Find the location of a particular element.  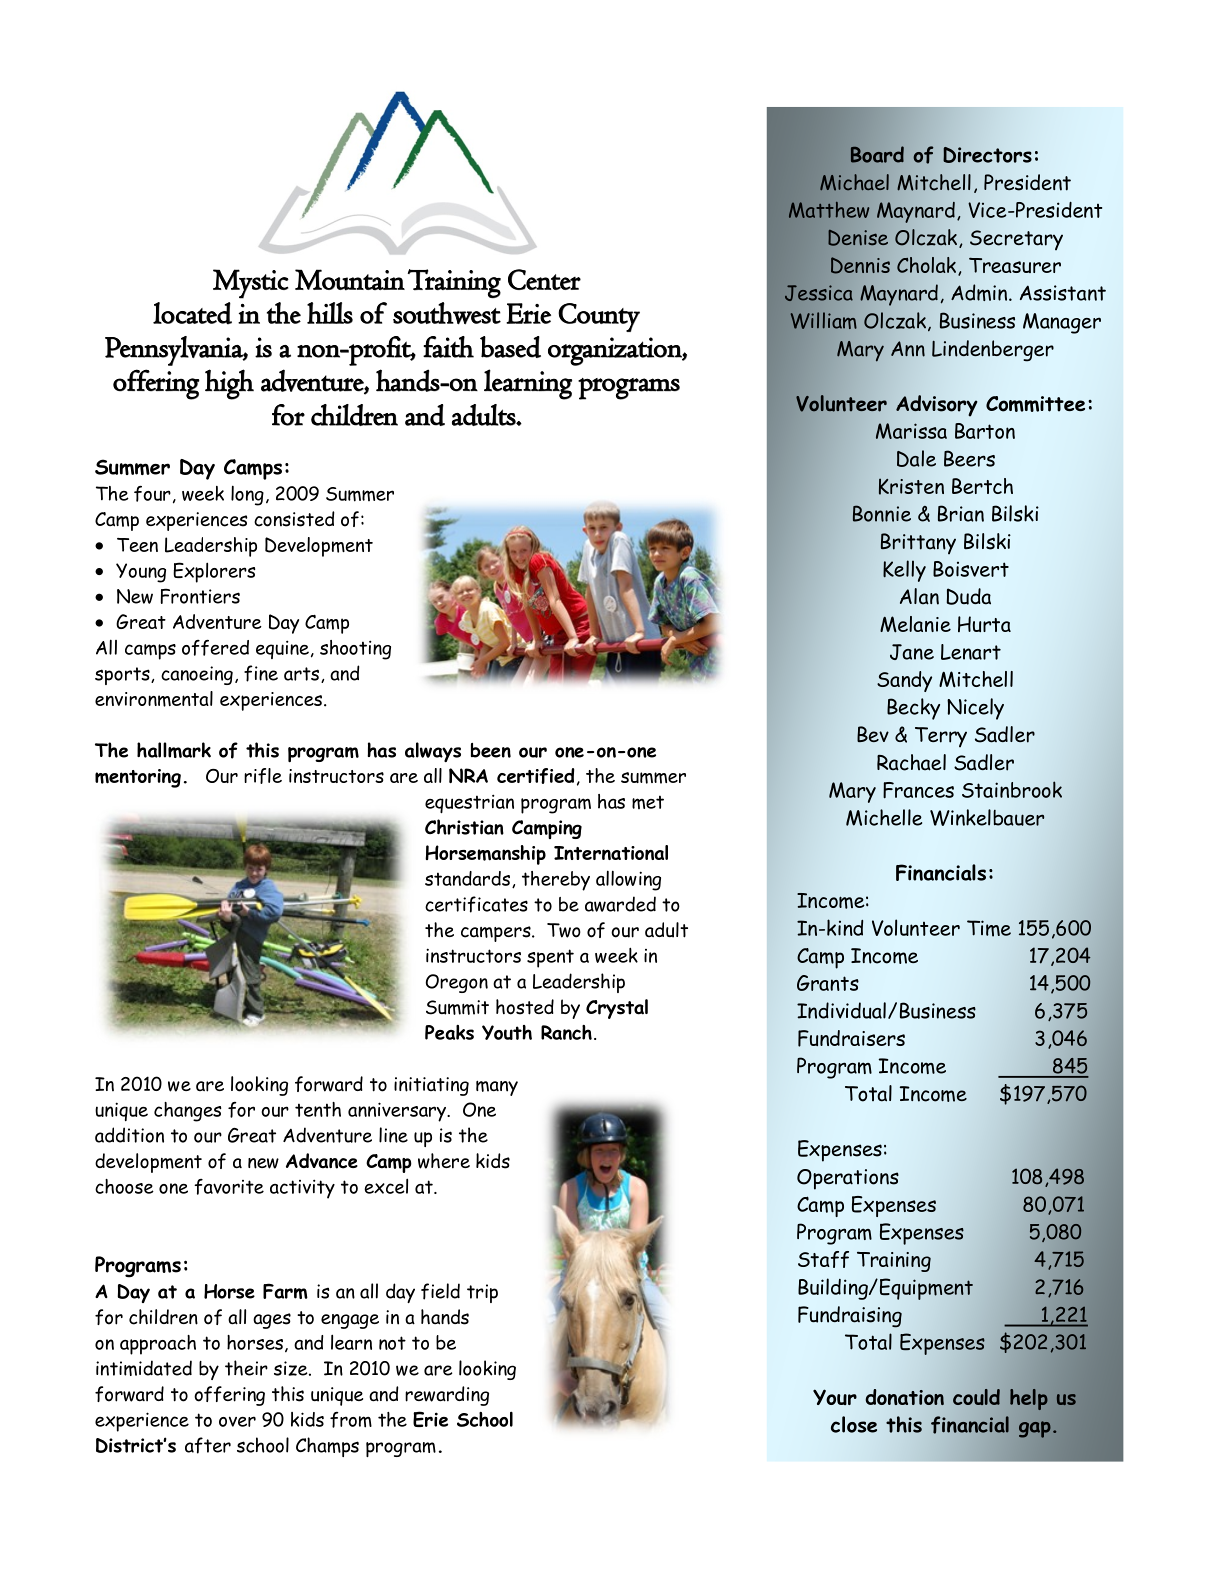

Directors is located at coordinates (987, 155).
